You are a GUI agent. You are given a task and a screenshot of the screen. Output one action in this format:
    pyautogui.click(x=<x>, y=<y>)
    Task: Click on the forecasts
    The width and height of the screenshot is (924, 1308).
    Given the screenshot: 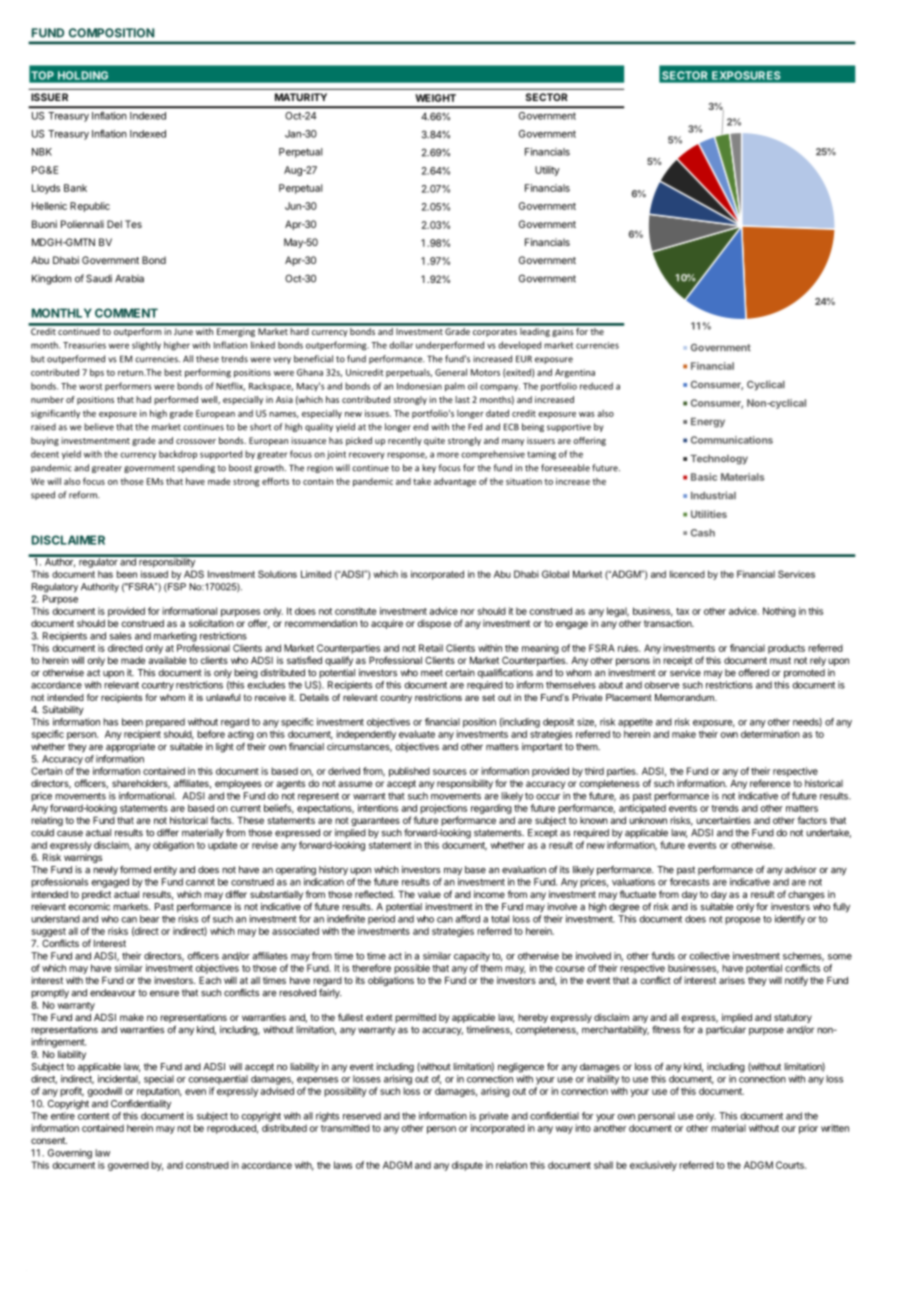 What is the action you would take?
    pyautogui.click(x=690, y=882)
